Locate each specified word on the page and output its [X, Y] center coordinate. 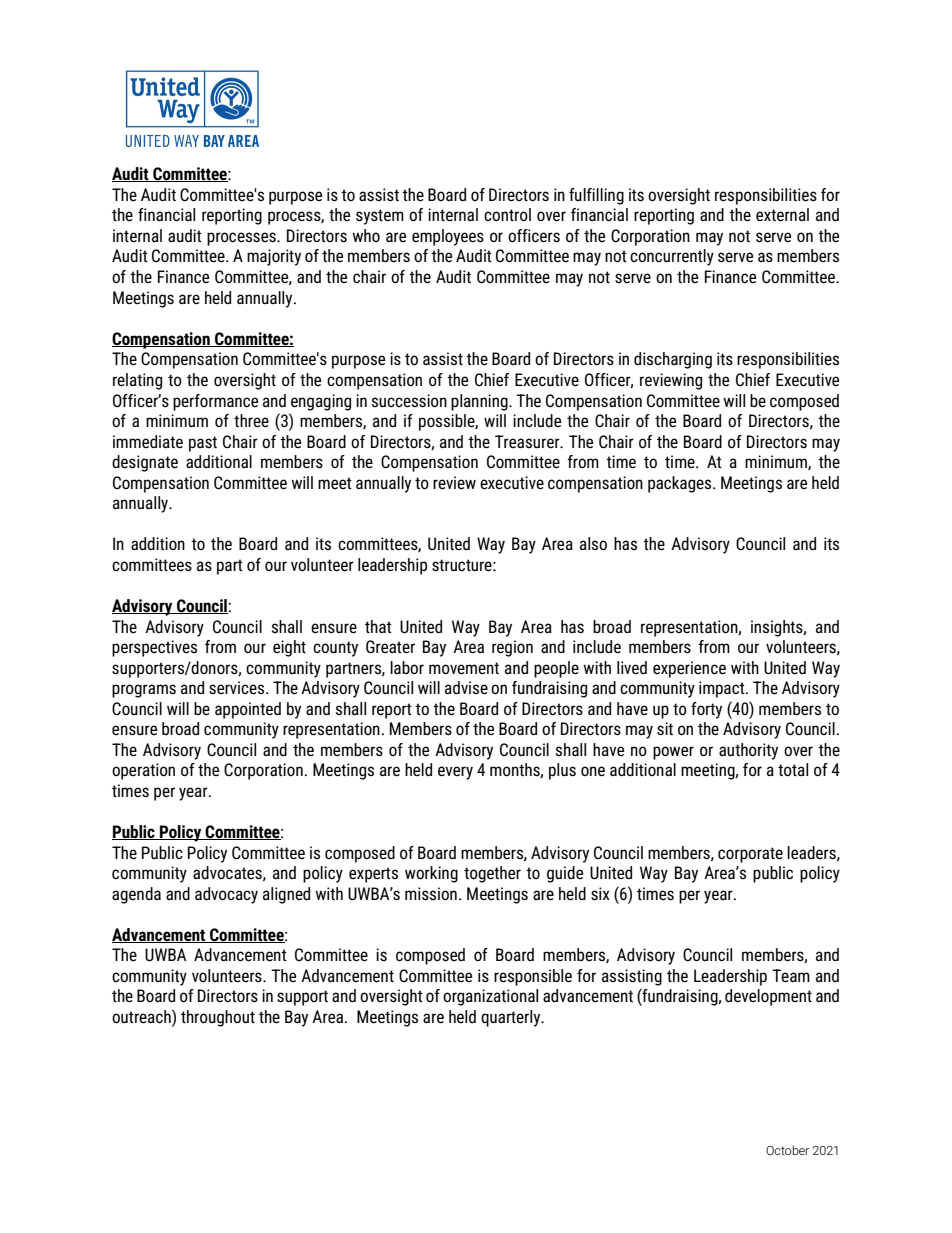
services [238, 688]
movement [464, 668]
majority [274, 257]
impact [723, 689]
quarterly [512, 1018]
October [787, 1150]
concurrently [672, 257]
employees [448, 237]
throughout [218, 1018]
